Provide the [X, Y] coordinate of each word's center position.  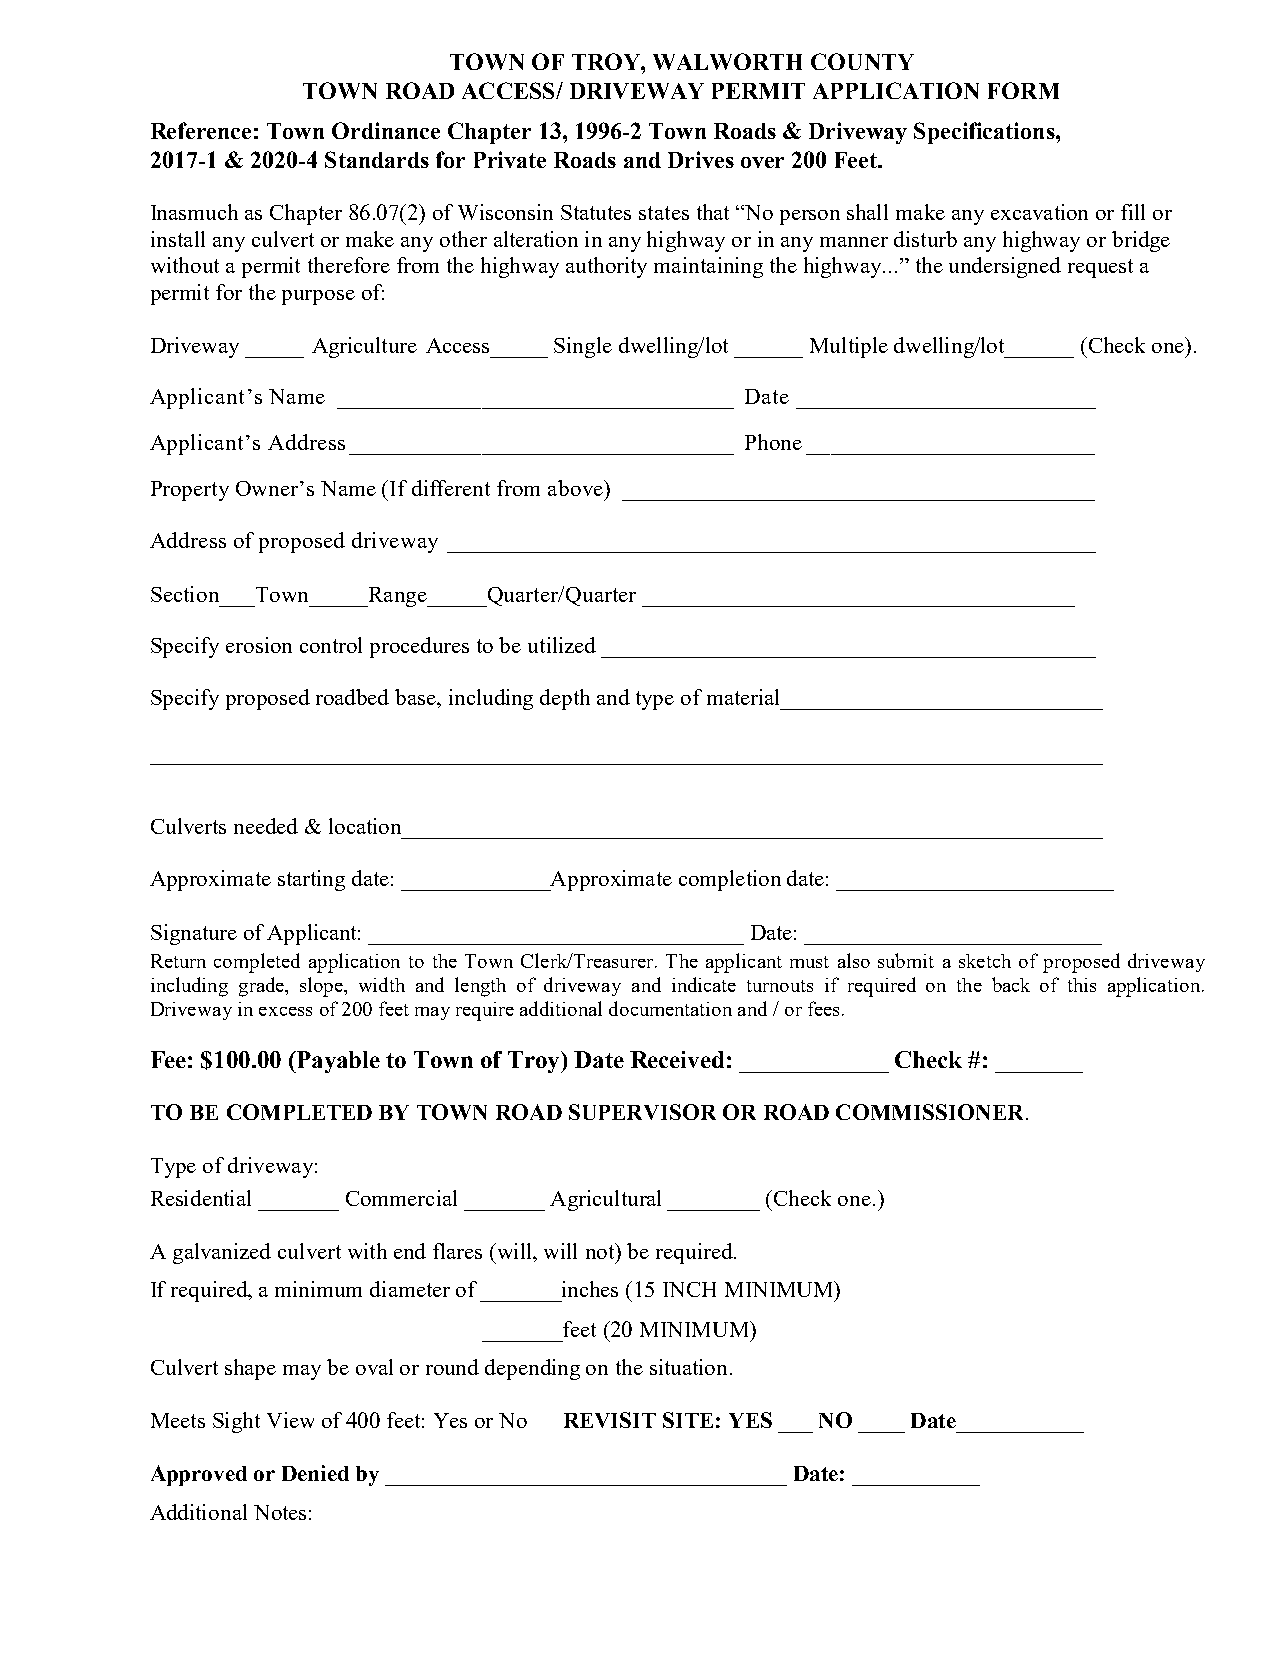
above [576, 488]
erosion [259, 645]
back [1011, 984]
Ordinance [386, 130]
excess [285, 1011]
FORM [1023, 90]
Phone [773, 442]
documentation [670, 1008]
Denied [315, 1473]
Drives [701, 159]
